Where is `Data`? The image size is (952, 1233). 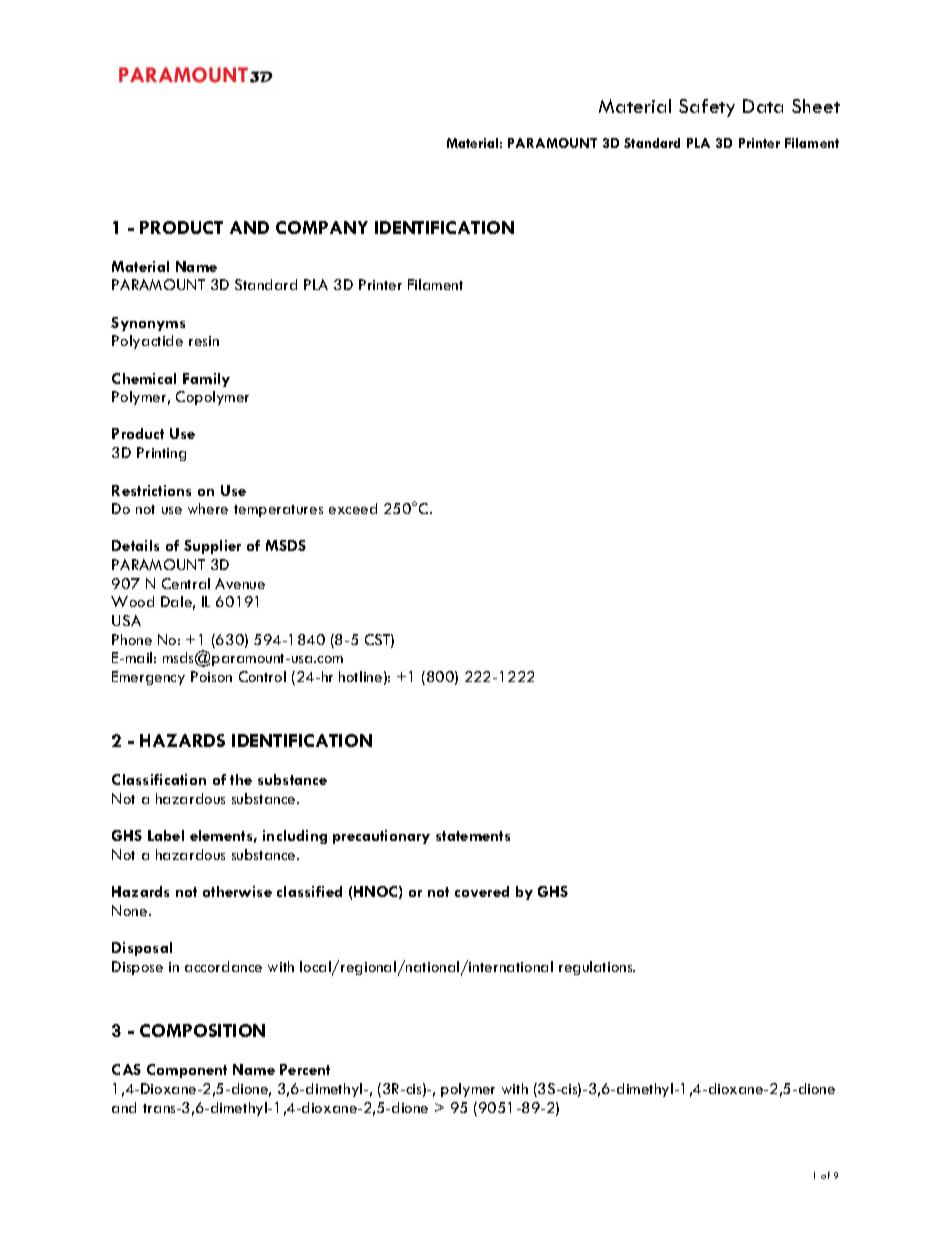 Data is located at coordinates (763, 106).
